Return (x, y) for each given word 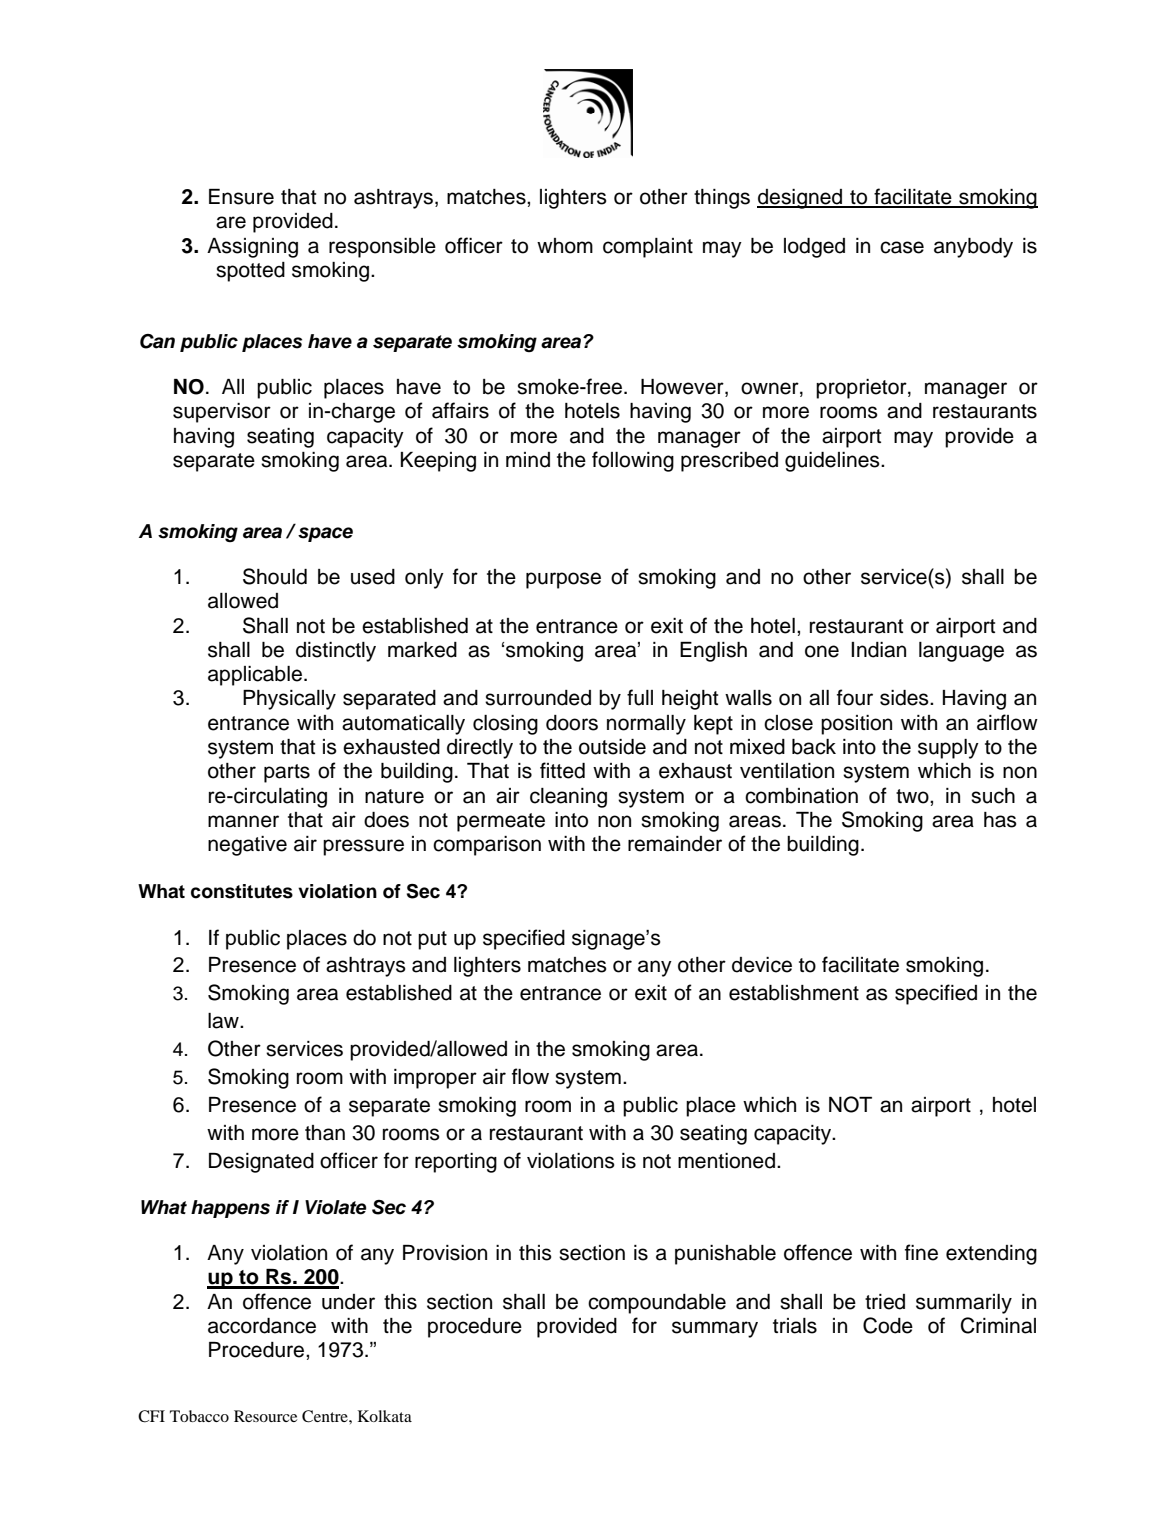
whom (565, 246)
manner (243, 821)
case (902, 247)
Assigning (252, 248)
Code (888, 1325)
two (913, 796)
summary (715, 1329)
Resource (265, 1416)
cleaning (568, 798)
